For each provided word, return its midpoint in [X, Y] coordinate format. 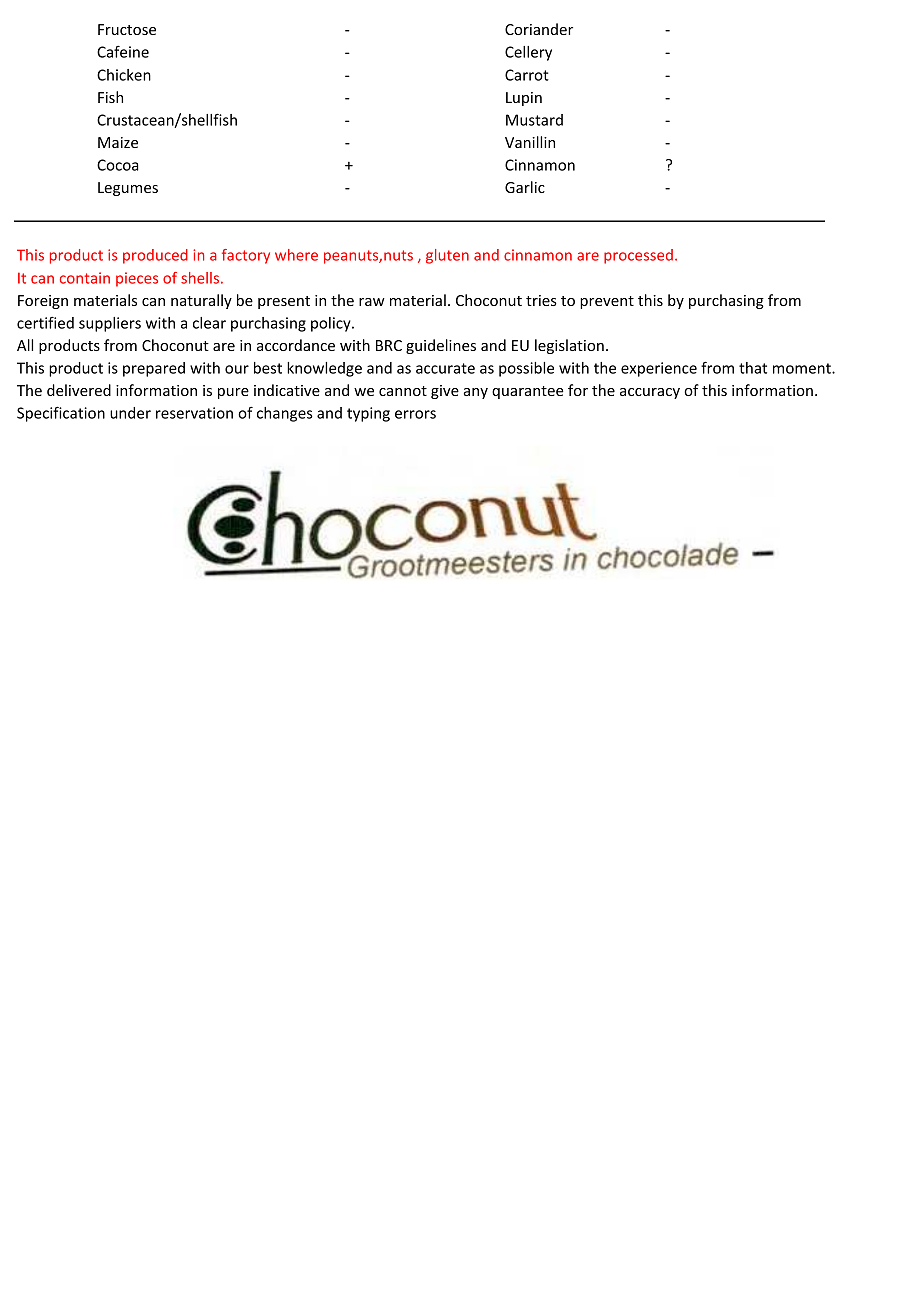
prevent [607, 302]
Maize [118, 142]
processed [638, 256]
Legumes [128, 189]
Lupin [524, 99]
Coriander [539, 29]
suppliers [110, 324]
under [130, 413]
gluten [447, 256]
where [296, 255]
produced [155, 256]
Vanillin [530, 142]
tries [541, 300]
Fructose [127, 29]
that [753, 368]
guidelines [441, 346]
